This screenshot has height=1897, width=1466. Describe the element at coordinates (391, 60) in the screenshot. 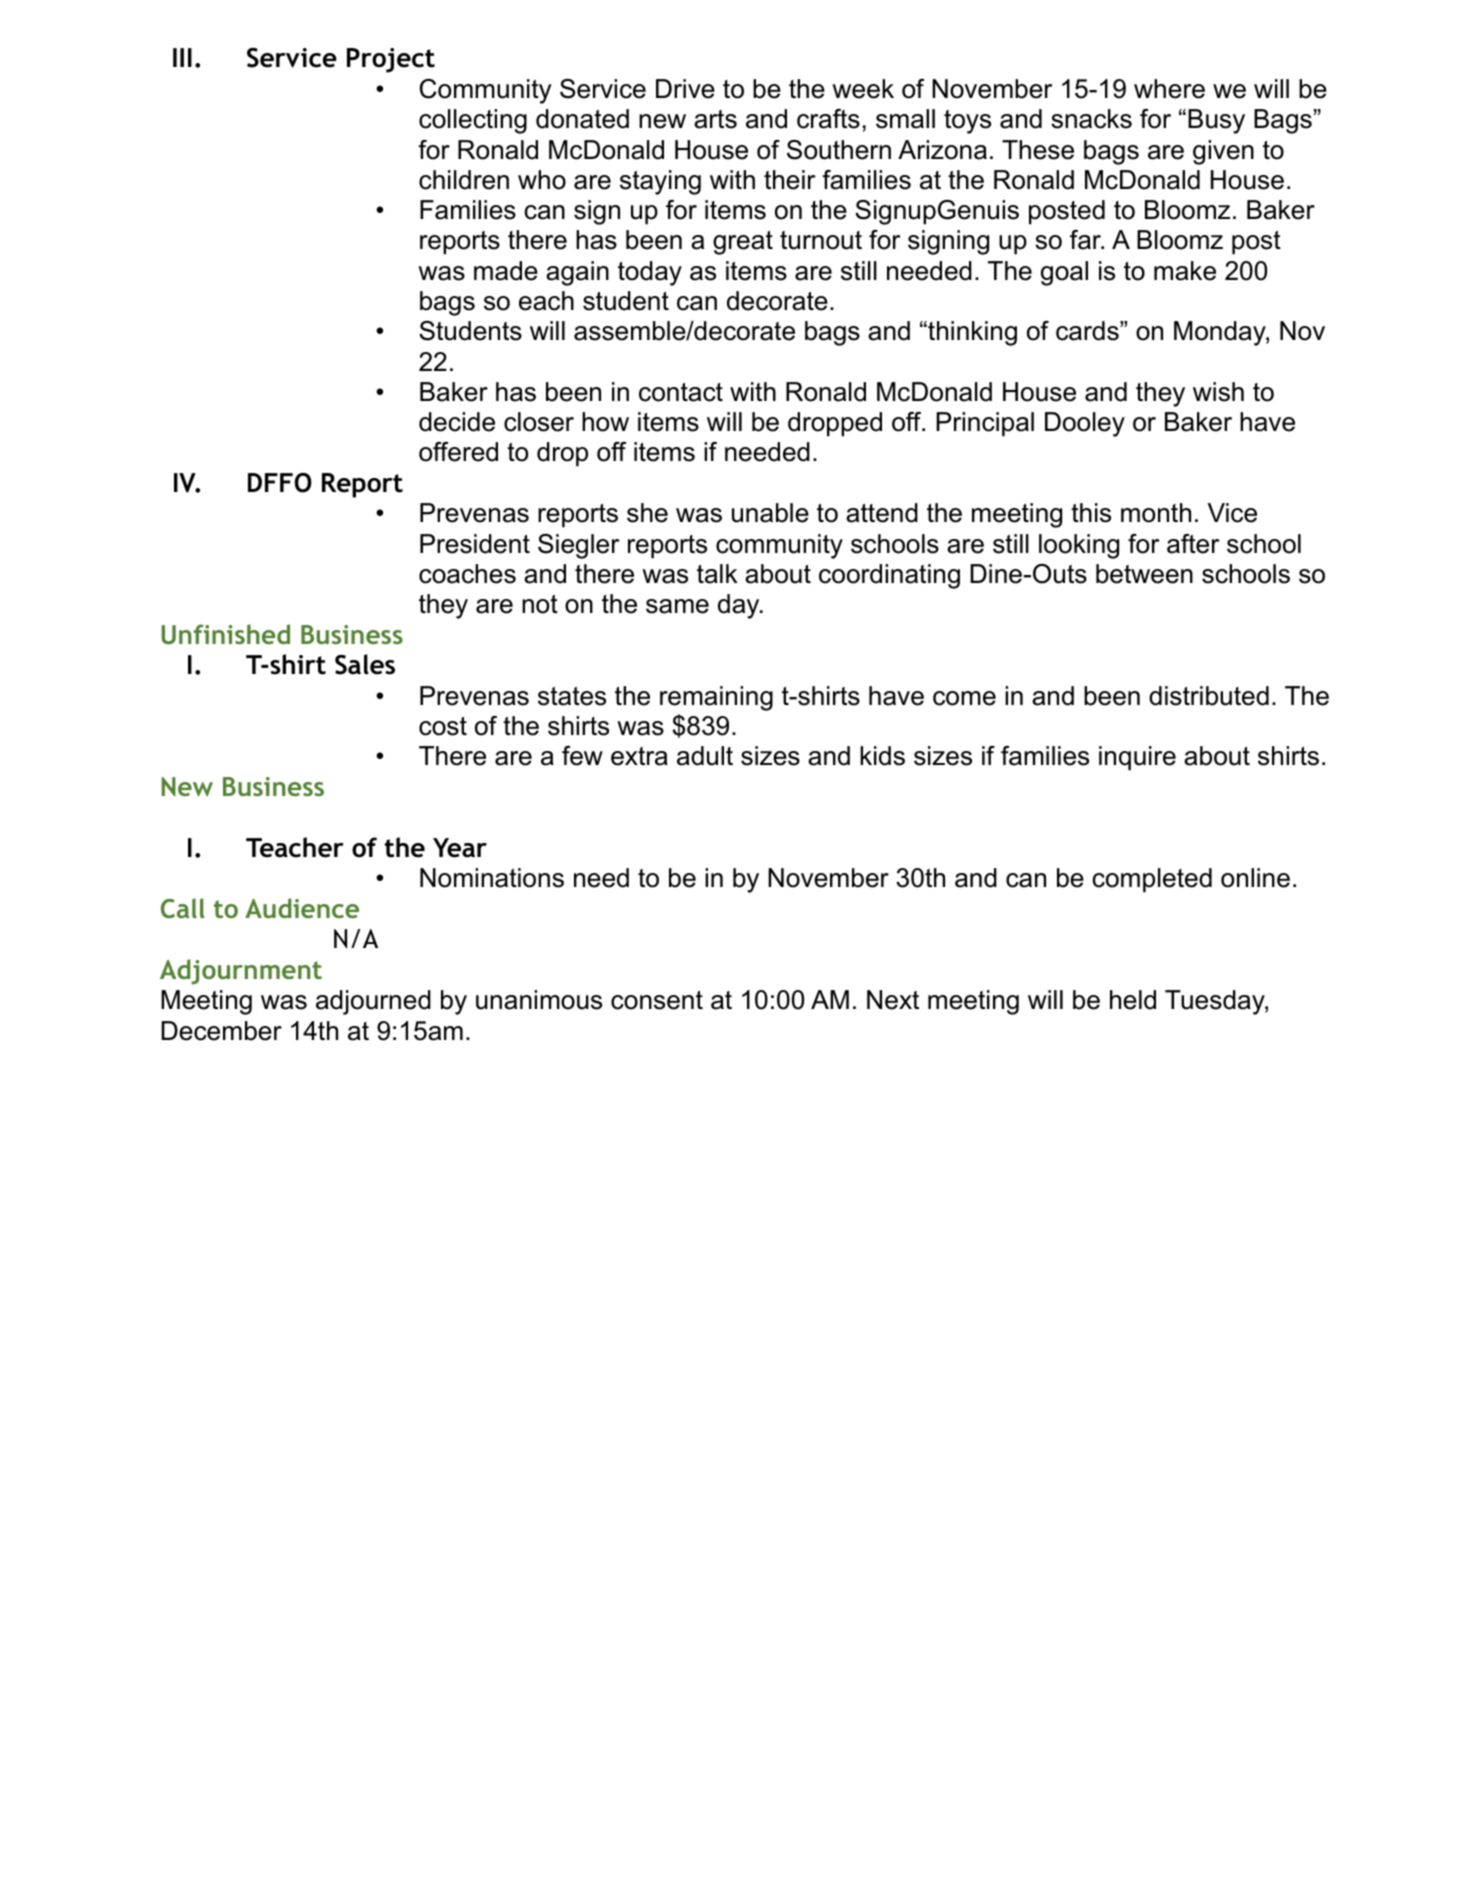

I see `Project` at that location.
